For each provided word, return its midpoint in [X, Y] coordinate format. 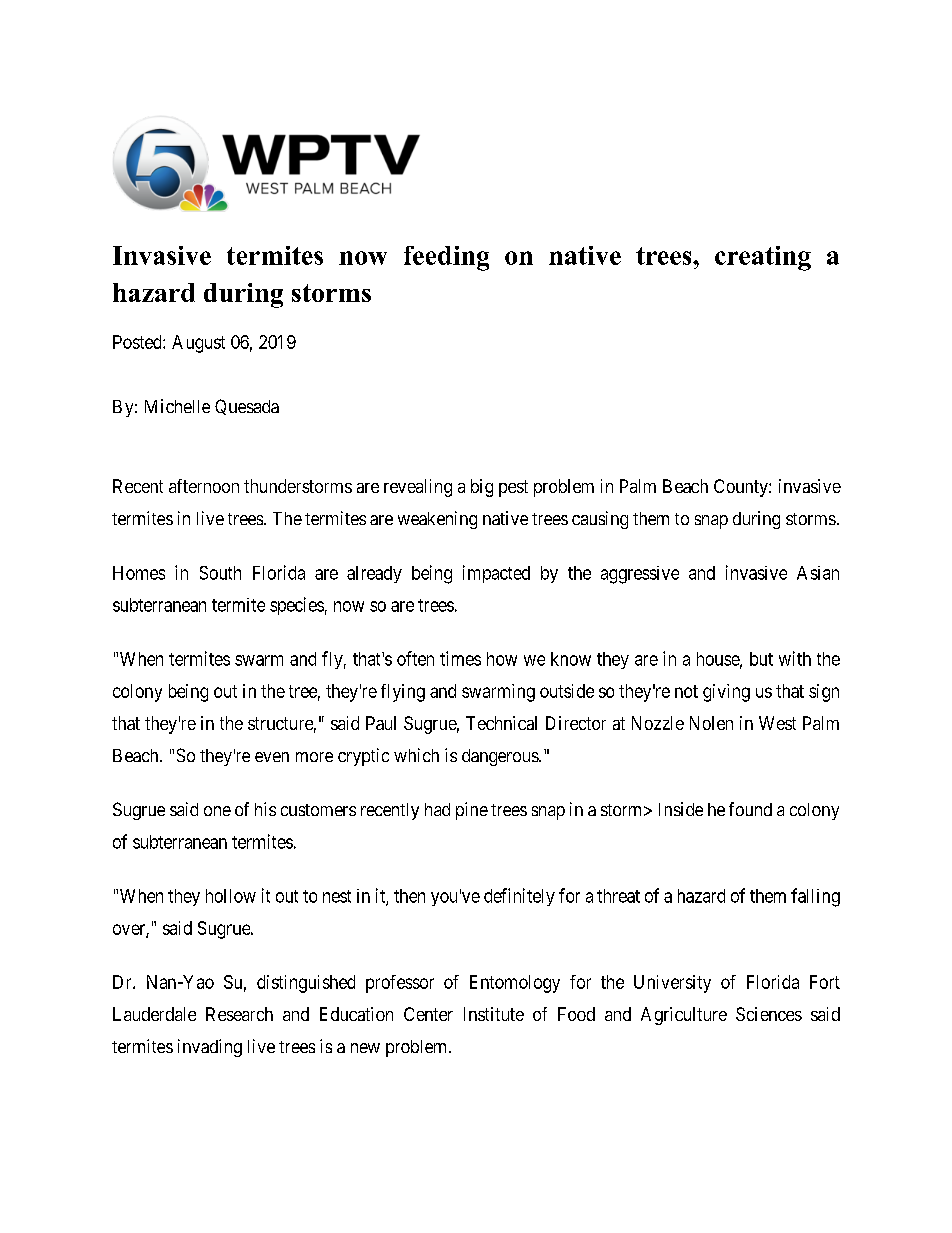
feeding [446, 258]
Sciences [769, 1014]
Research [239, 1014]
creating [763, 258]
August [198, 344]
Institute [494, 1014]
